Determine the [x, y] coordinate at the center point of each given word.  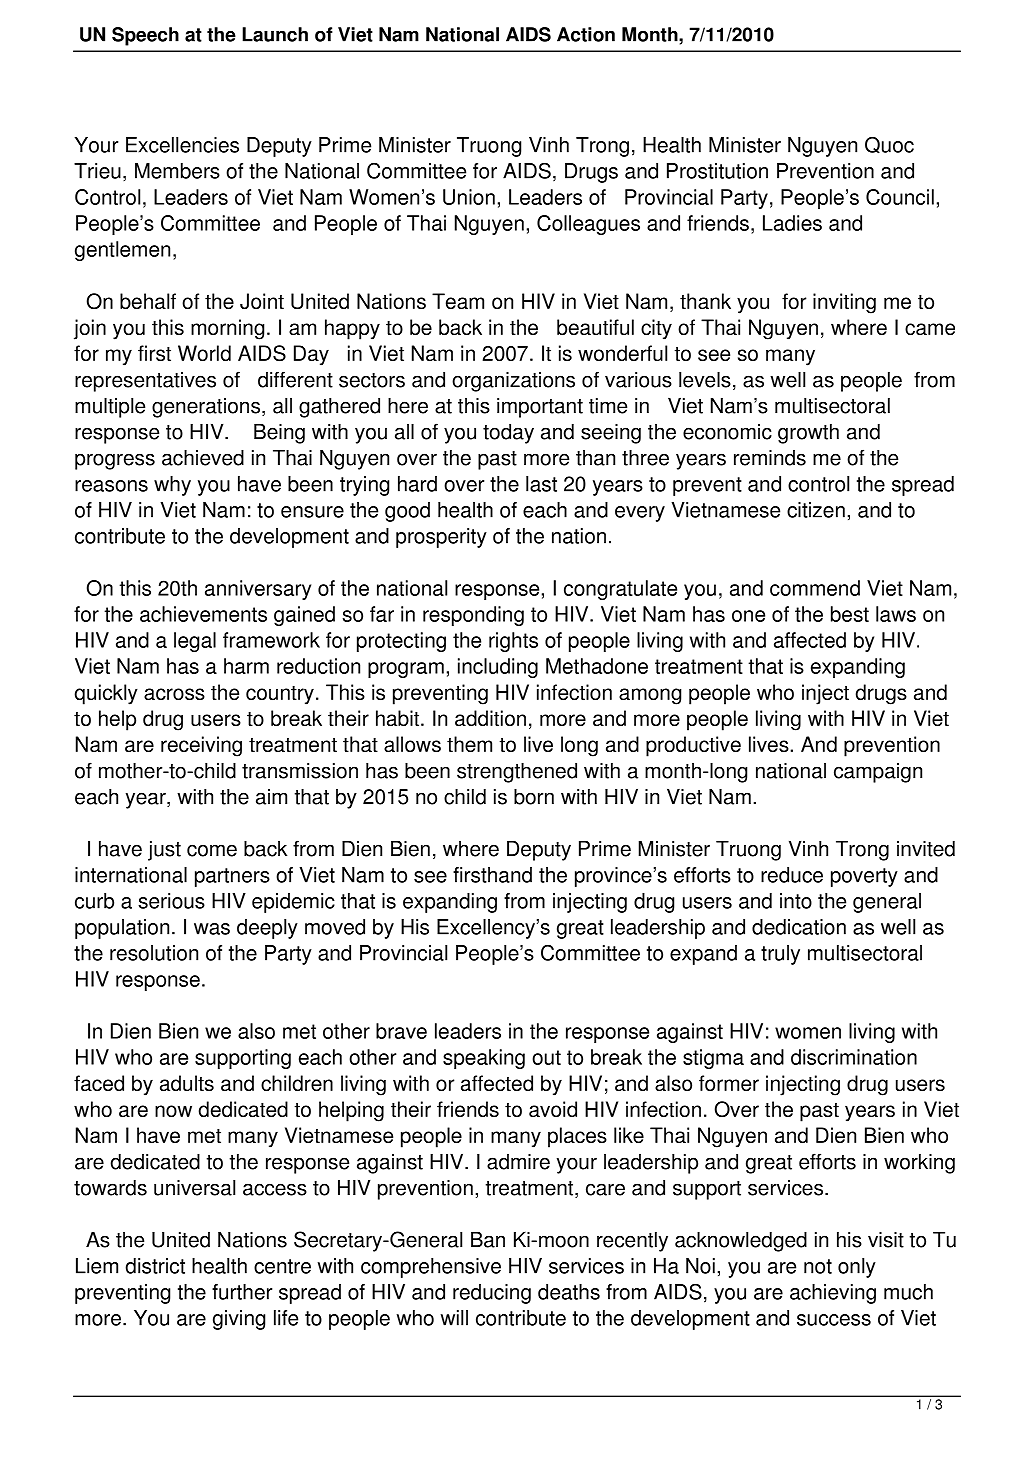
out [546, 1057]
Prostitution [717, 171]
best [850, 614]
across [174, 694]
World [204, 353]
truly [780, 955]
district [155, 1266]
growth [808, 433]
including [498, 668]
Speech [145, 36]
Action [586, 34]
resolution [154, 953]
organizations [513, 381]
